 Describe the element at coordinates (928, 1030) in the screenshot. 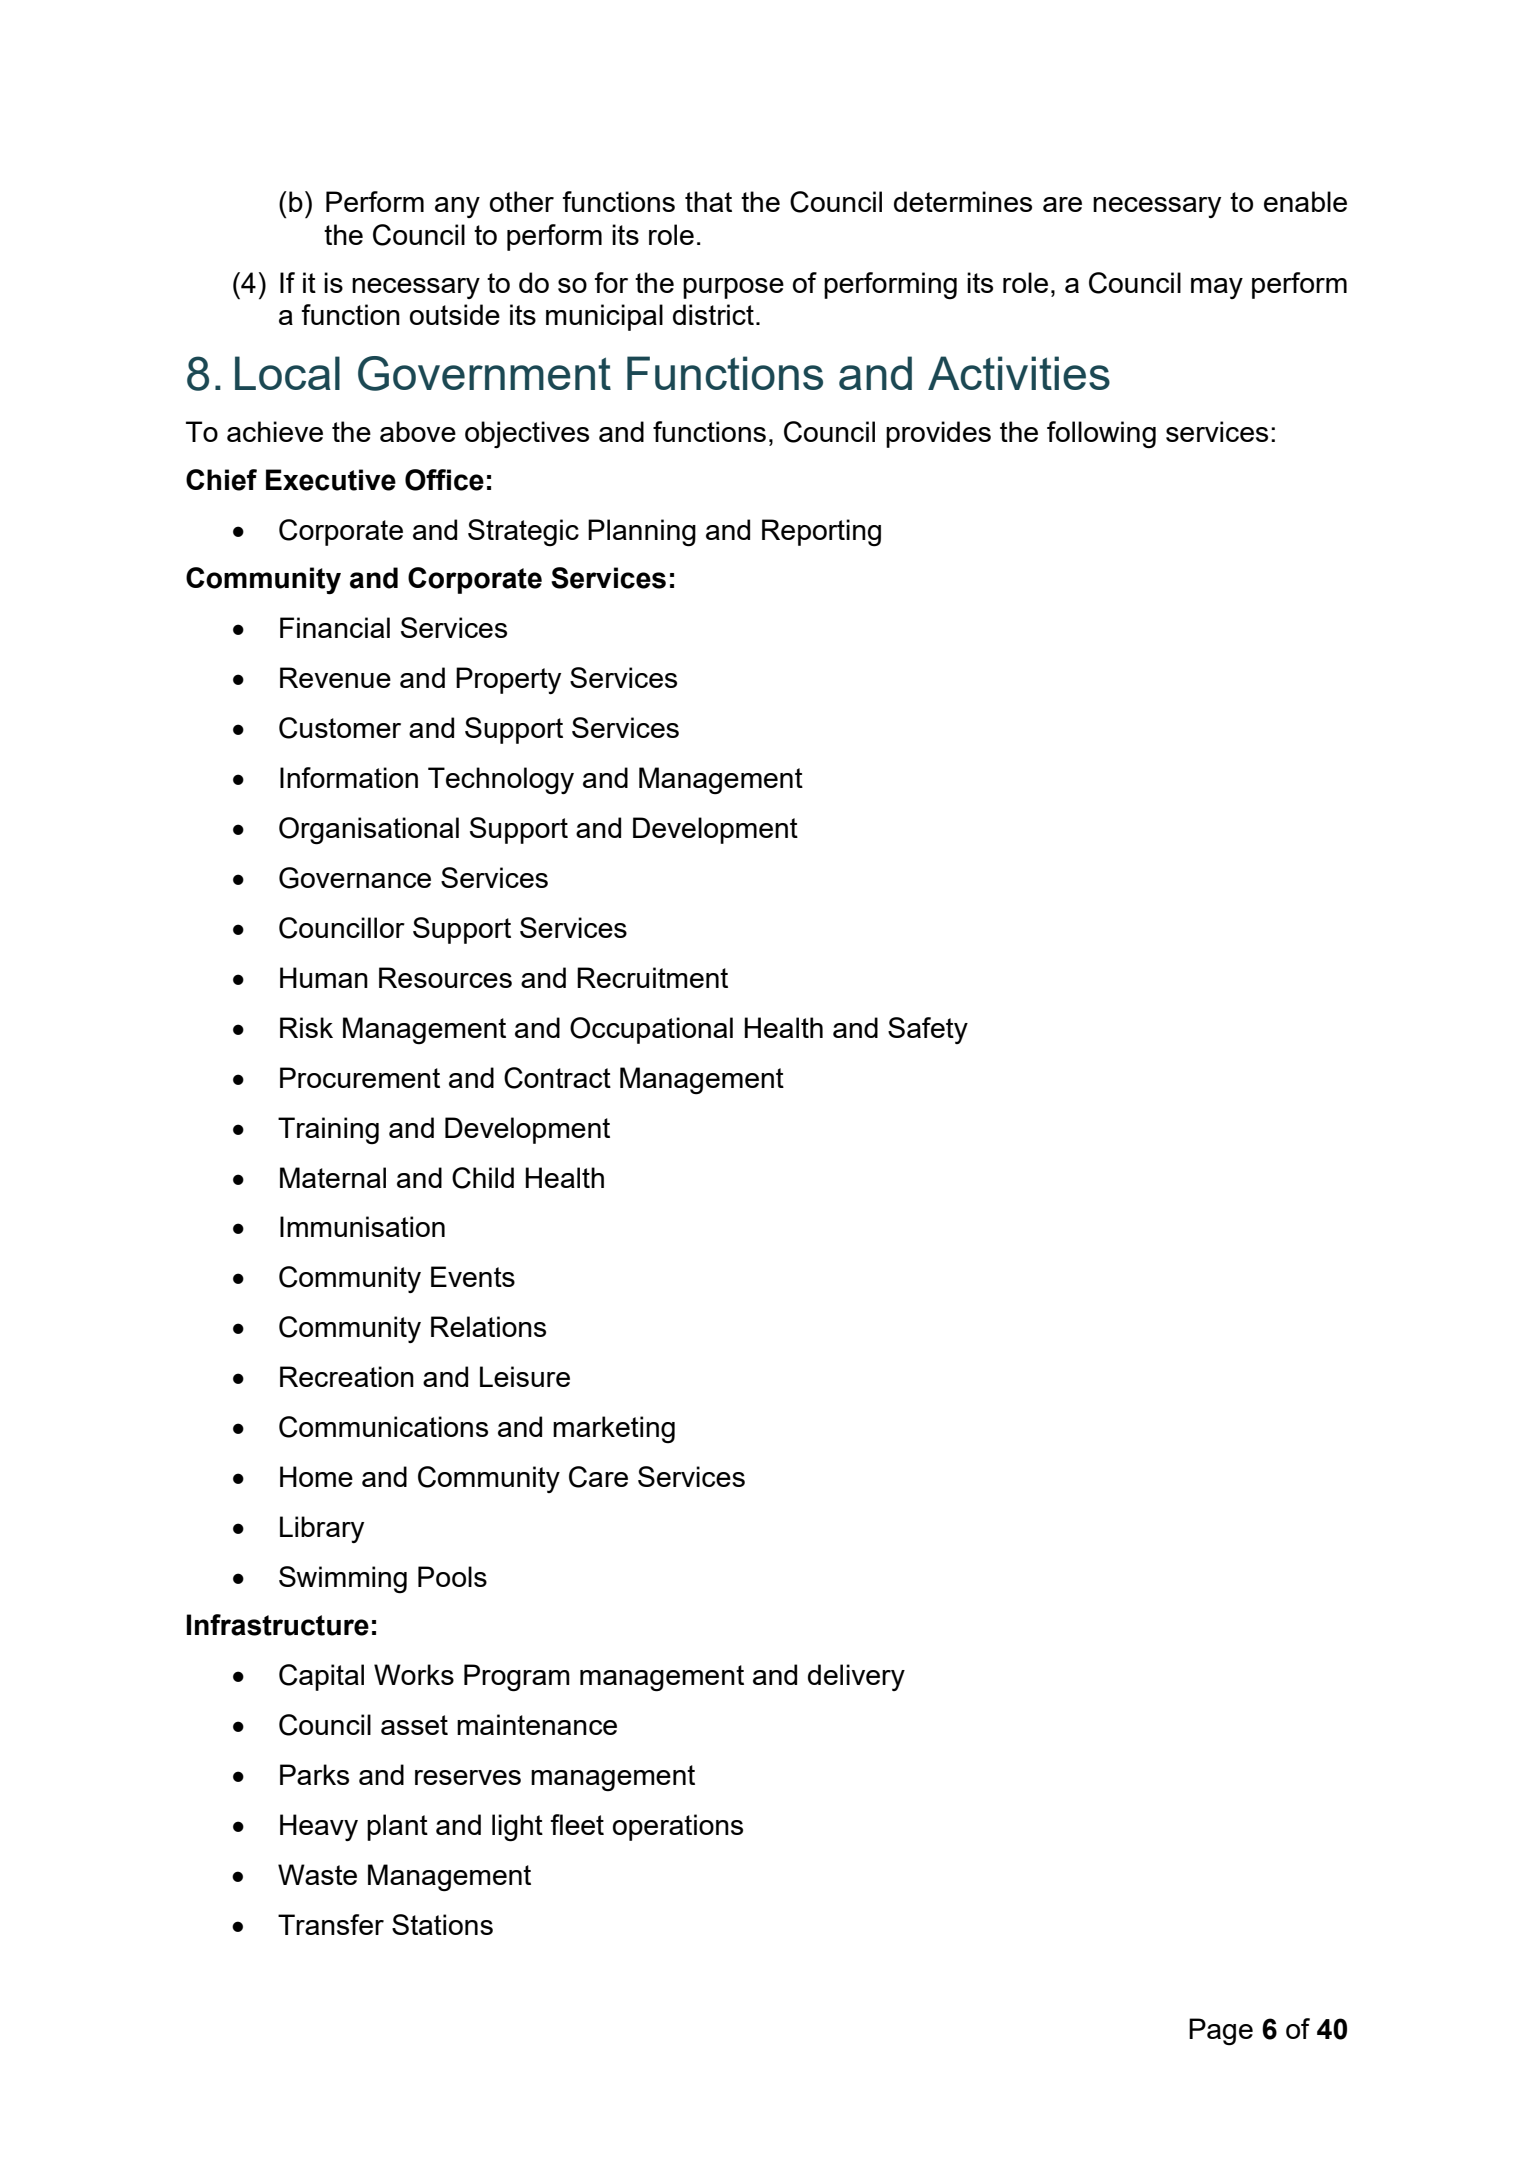

I see `Safety` at that location.
